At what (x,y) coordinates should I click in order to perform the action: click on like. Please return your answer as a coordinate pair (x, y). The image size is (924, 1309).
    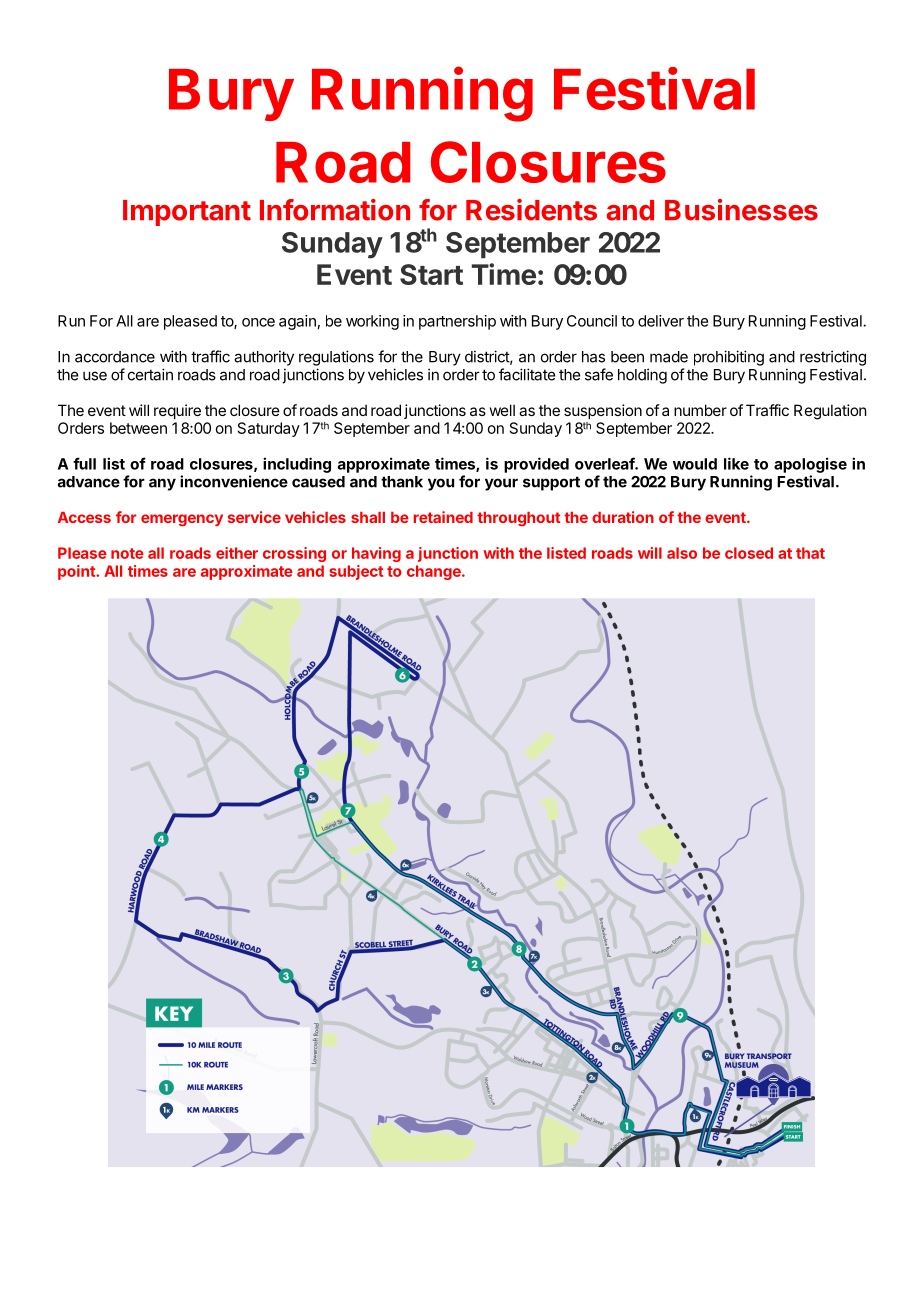
    Looking at the image, I should click on (736, 463).
